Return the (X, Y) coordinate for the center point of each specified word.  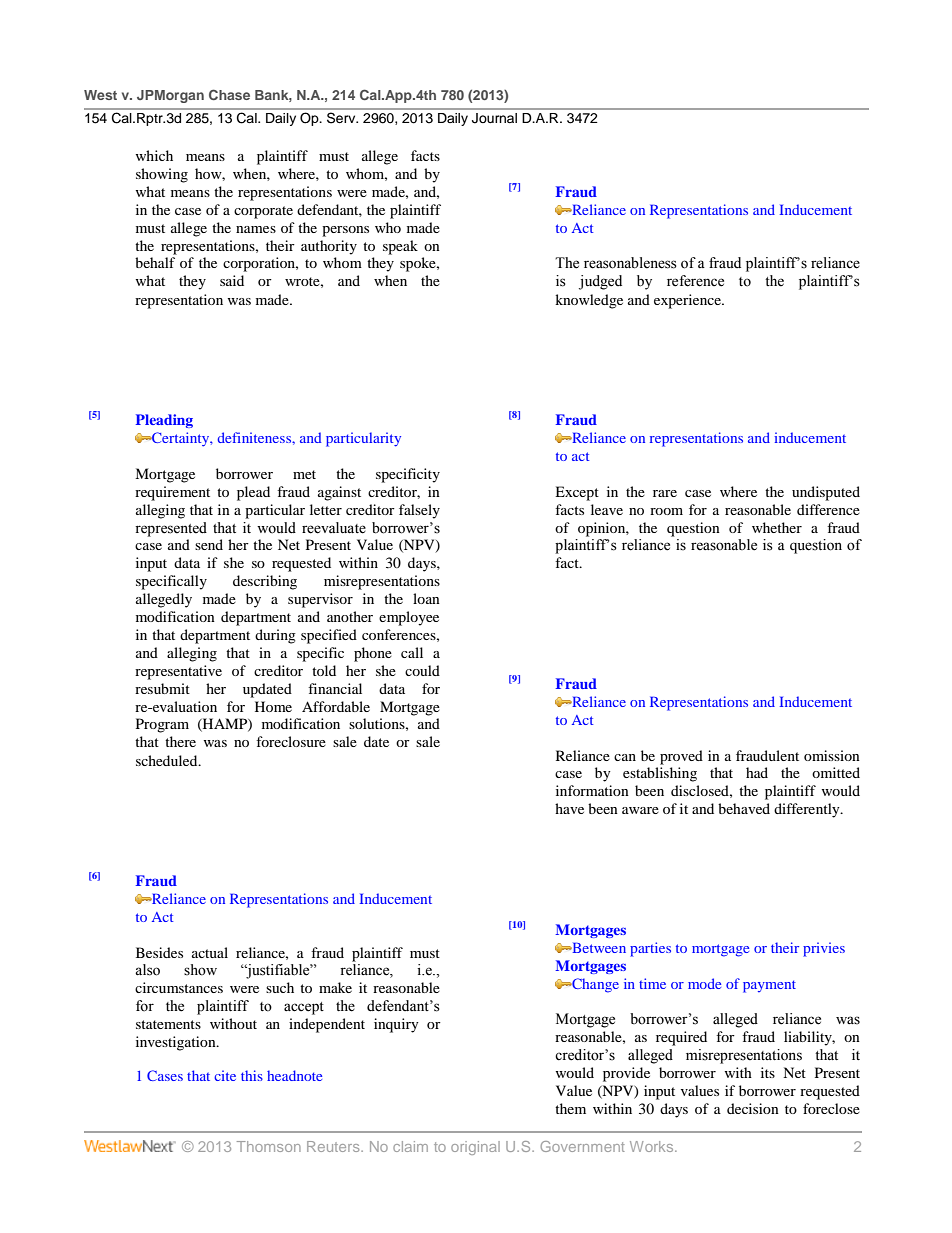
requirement (172, 493)
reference (695, 281)
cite (225, 1075)
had (757, 772)
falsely (419, 511)
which (154, 155)
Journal (494, 118)
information (592, 790)
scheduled (168, 760)
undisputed (826, 493)
